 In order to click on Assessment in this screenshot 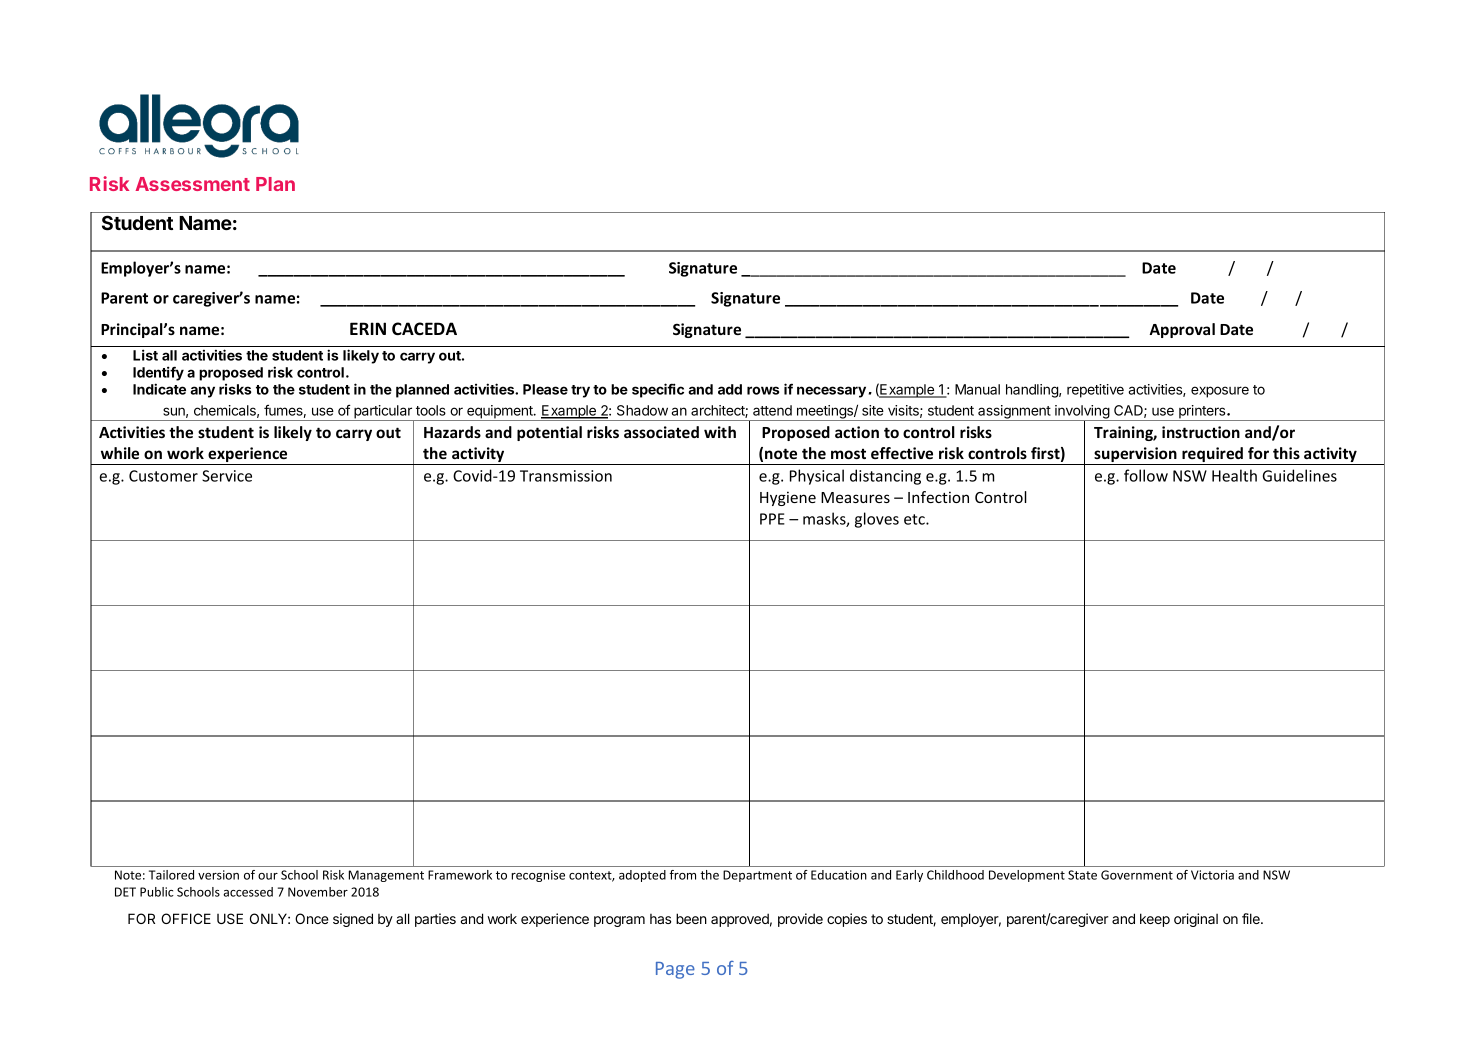, I will do `click(192, 184)`.
